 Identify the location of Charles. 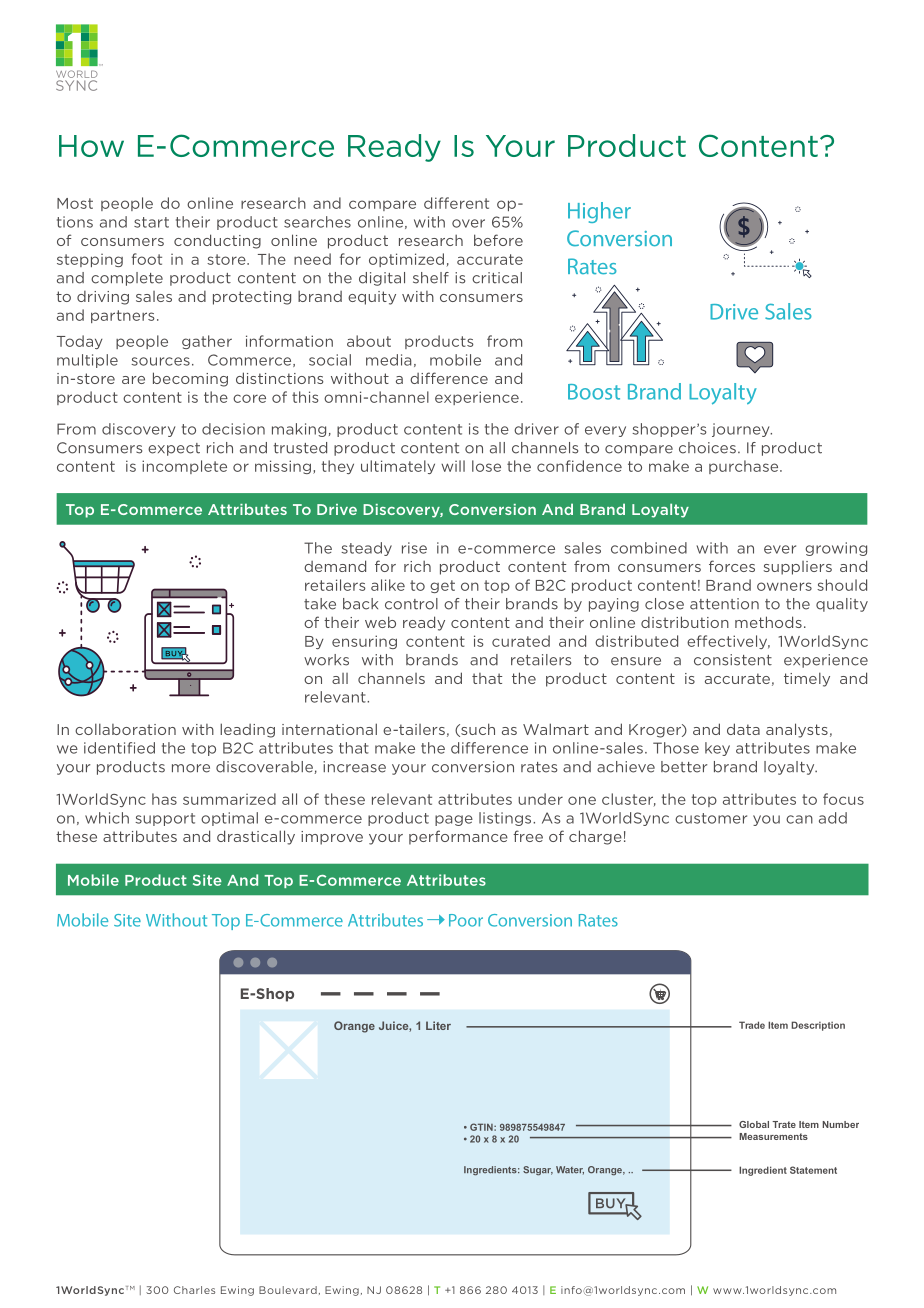
(194, 1290).
